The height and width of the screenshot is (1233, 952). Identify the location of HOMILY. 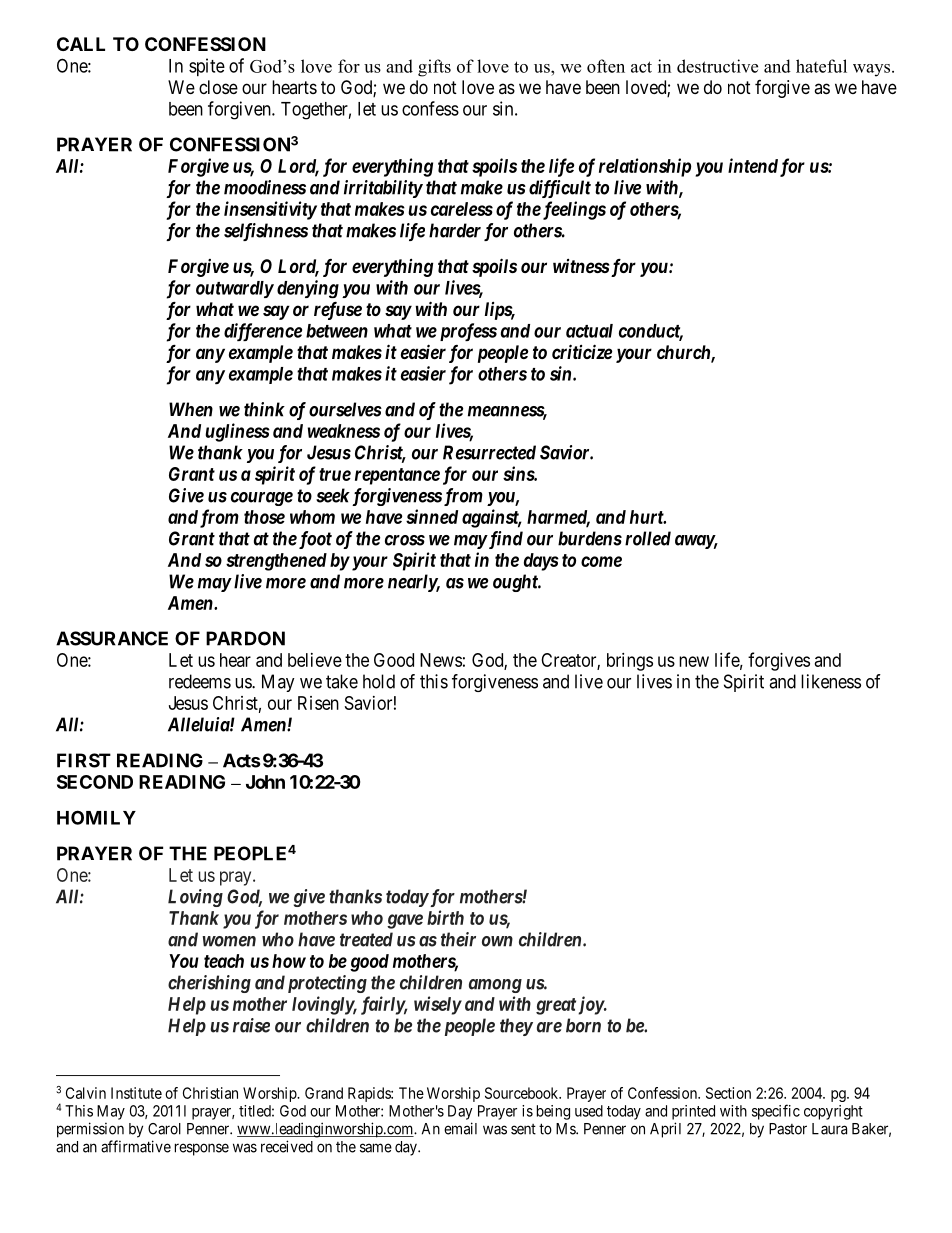
(96, 817).
